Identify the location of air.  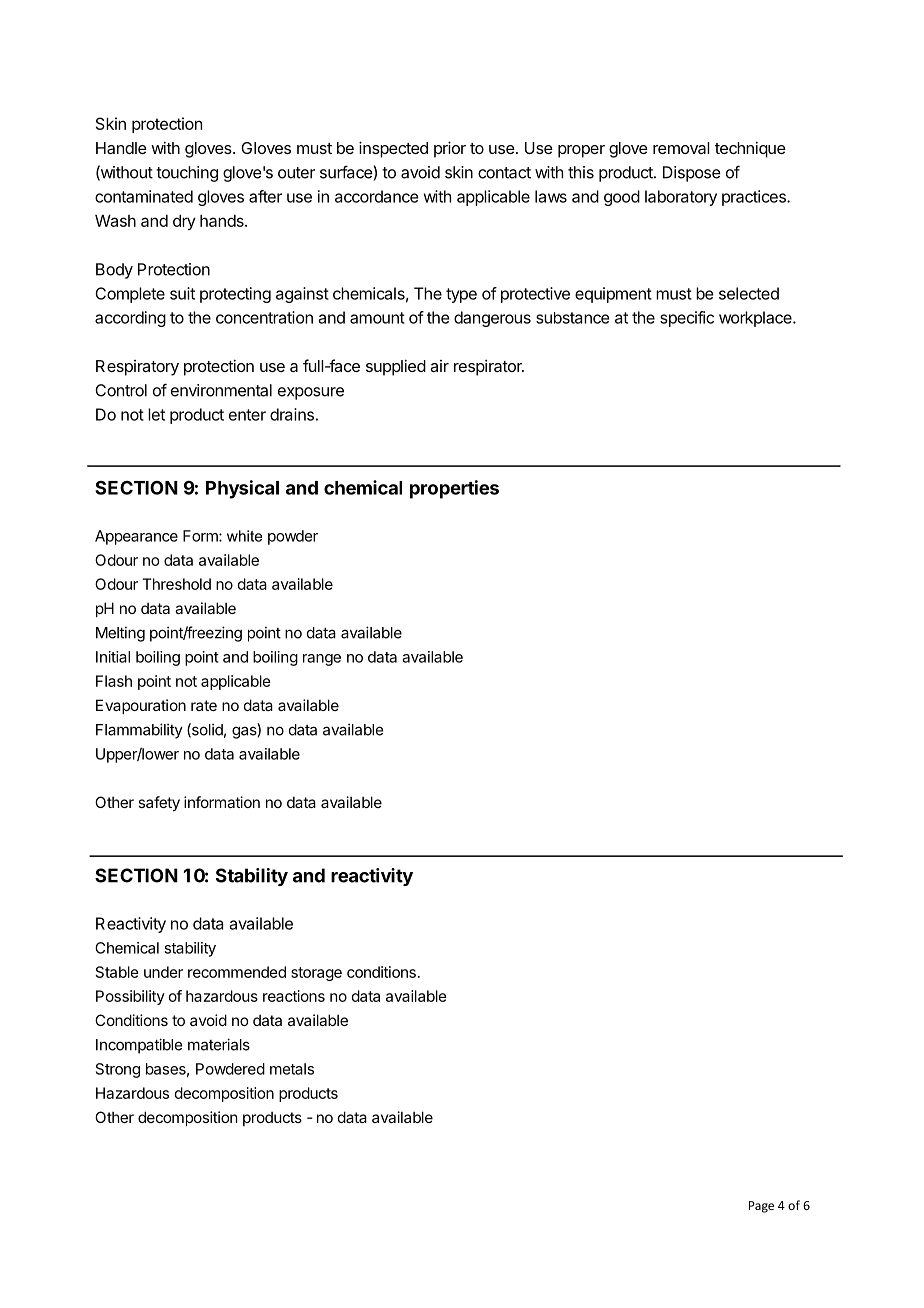
(439, 366).
